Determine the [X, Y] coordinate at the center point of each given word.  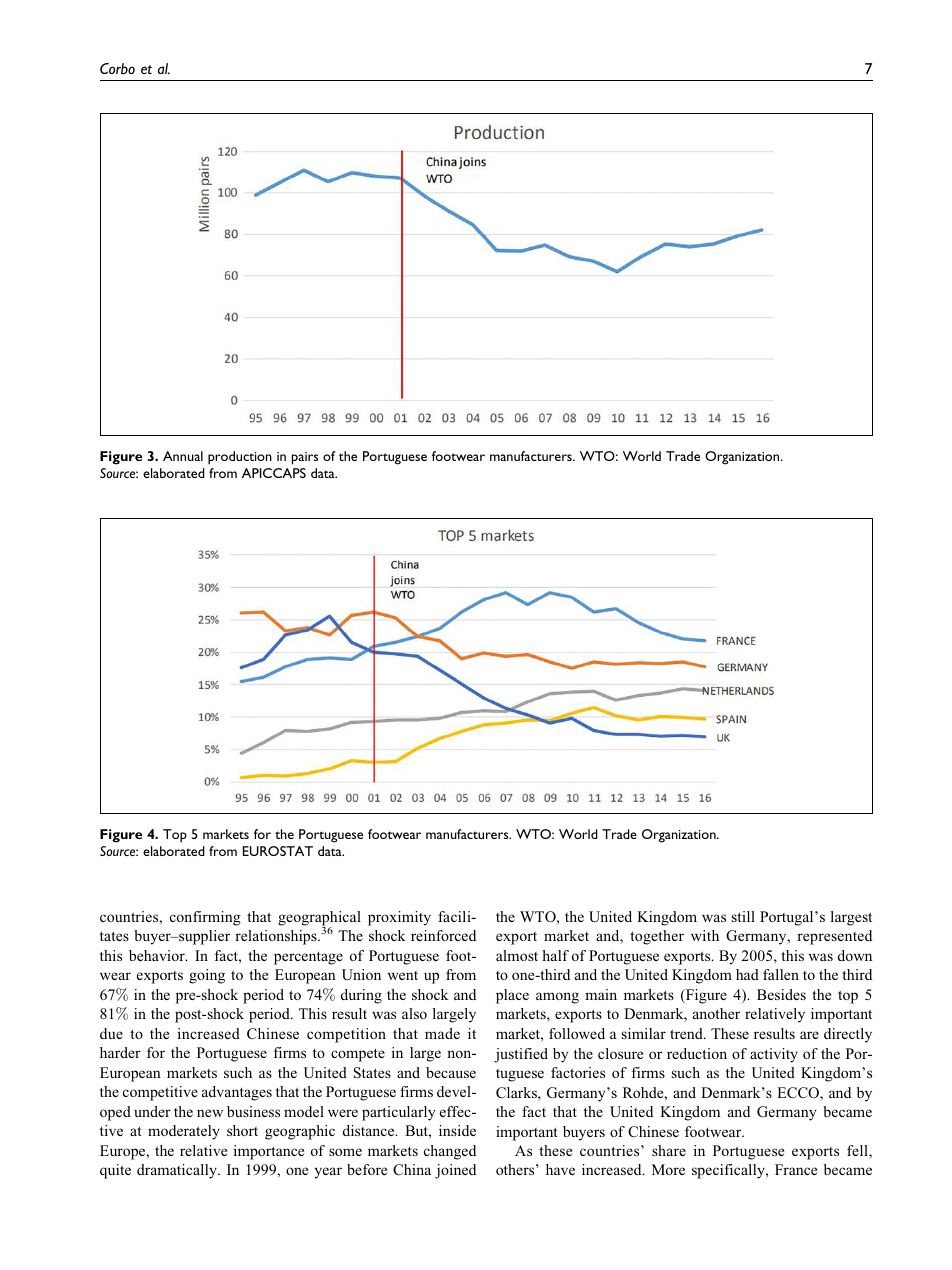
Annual [183, 456]
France [796, 1169]
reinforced [443, 935]
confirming [205, 918]
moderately [184, 1132]
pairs [305, 458]
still [743, 916]
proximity [399, 918]
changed [450, 1152]
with [705, 935]
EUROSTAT [278, 851]
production [240, 458]
